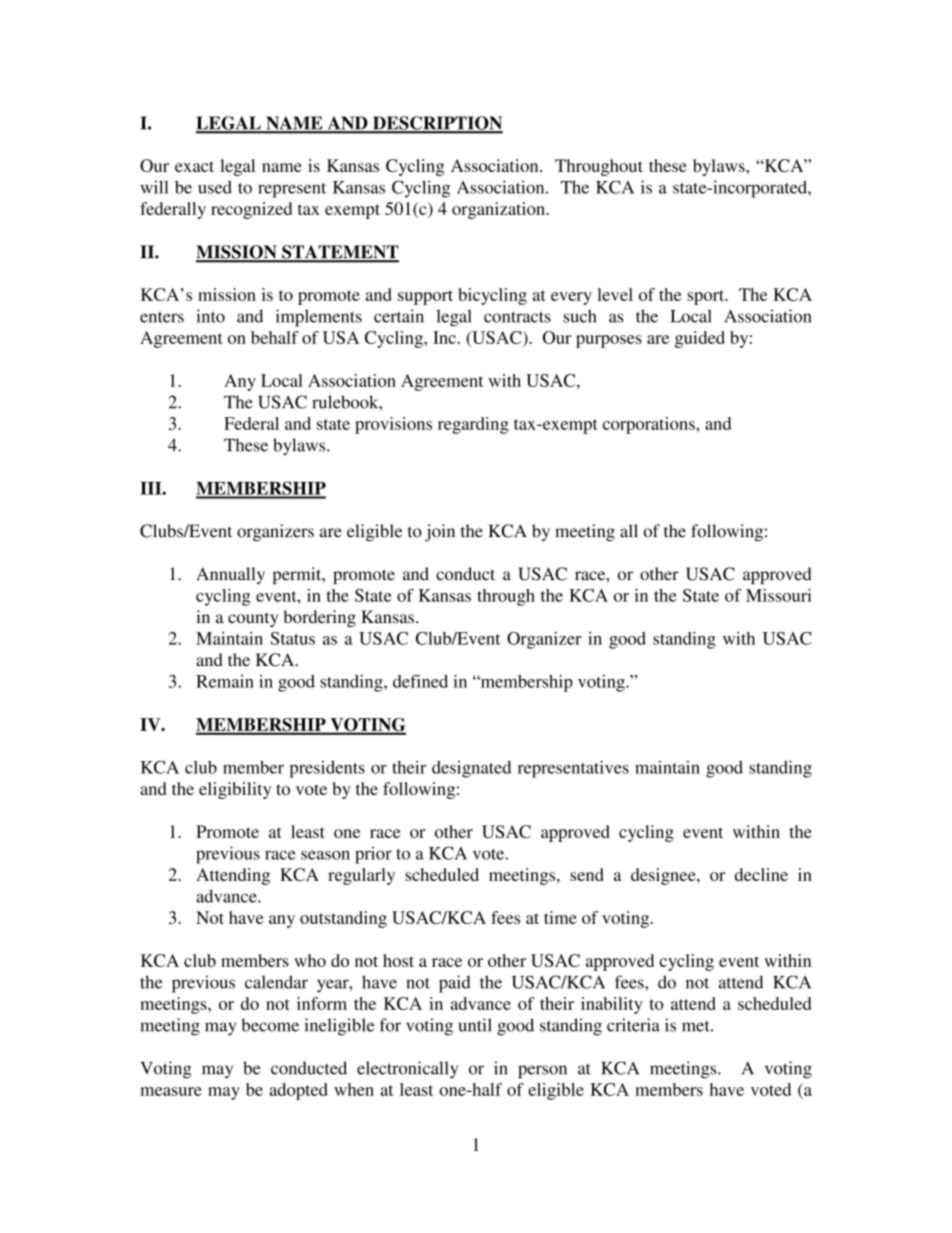 This screenshot has height=1233, width=952. I want to click on criteria, so click(633, 1025).
